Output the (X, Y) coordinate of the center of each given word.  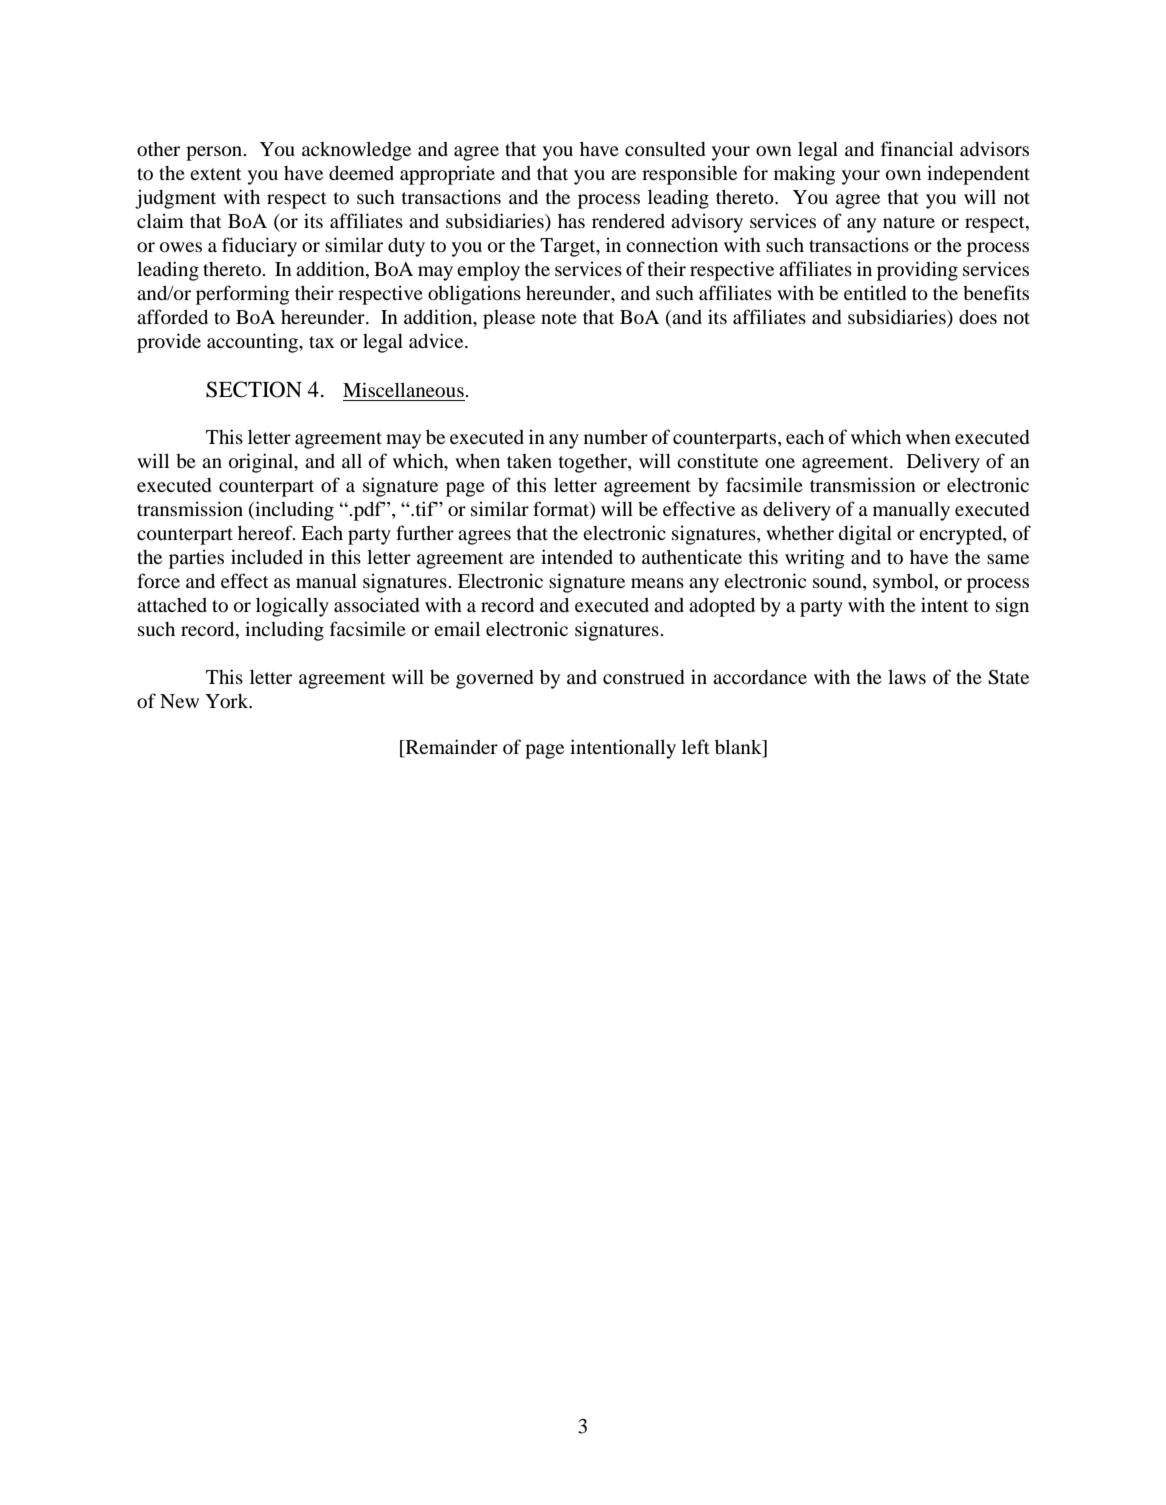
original (262, 463)
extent (216, 174)
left (696, 746)
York (228, 701)
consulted (665, 149)
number (616, 437)
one (780, 463)
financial (917, 148)
